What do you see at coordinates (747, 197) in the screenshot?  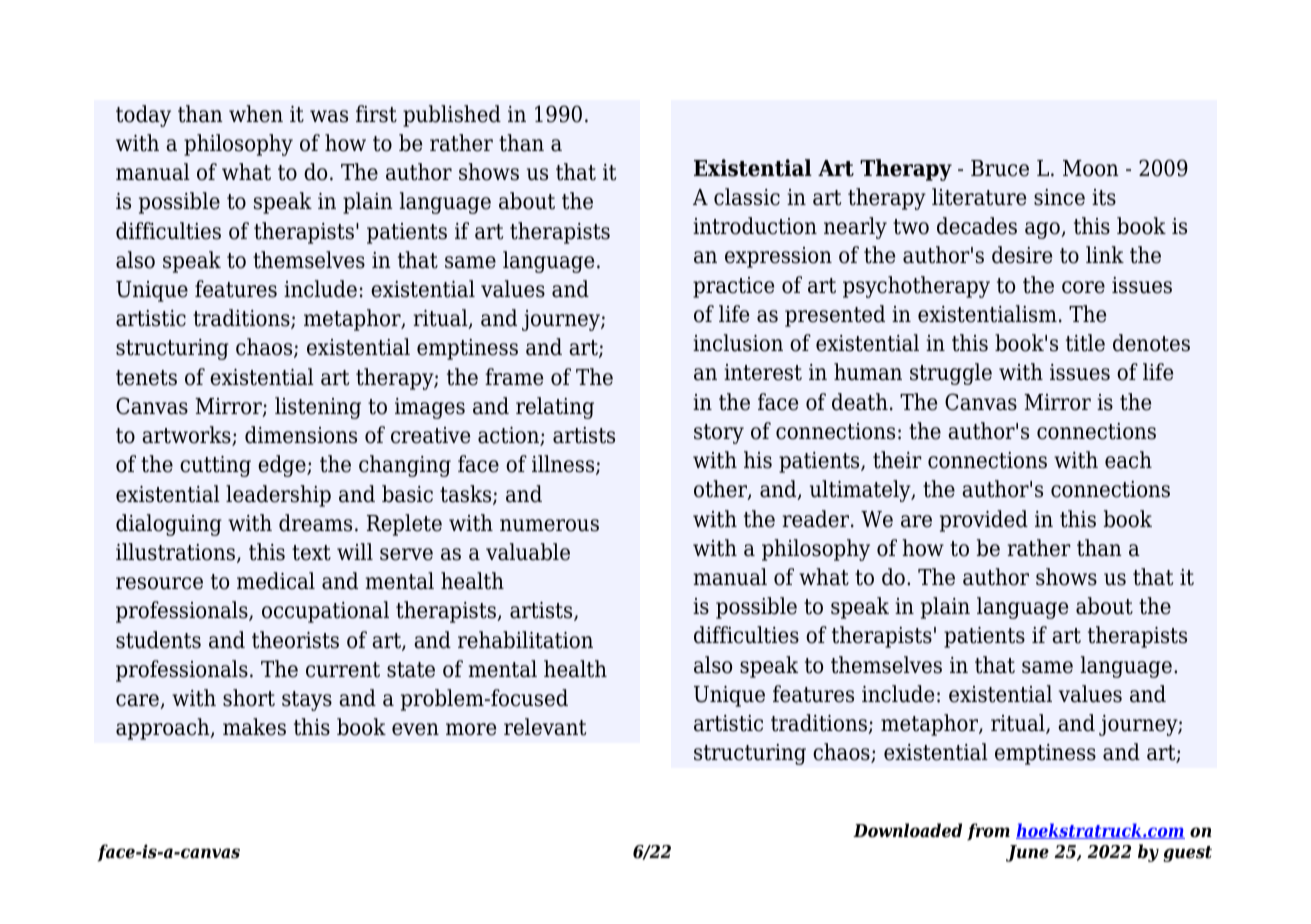 I see `classic` at bounding box center [747, 197].
